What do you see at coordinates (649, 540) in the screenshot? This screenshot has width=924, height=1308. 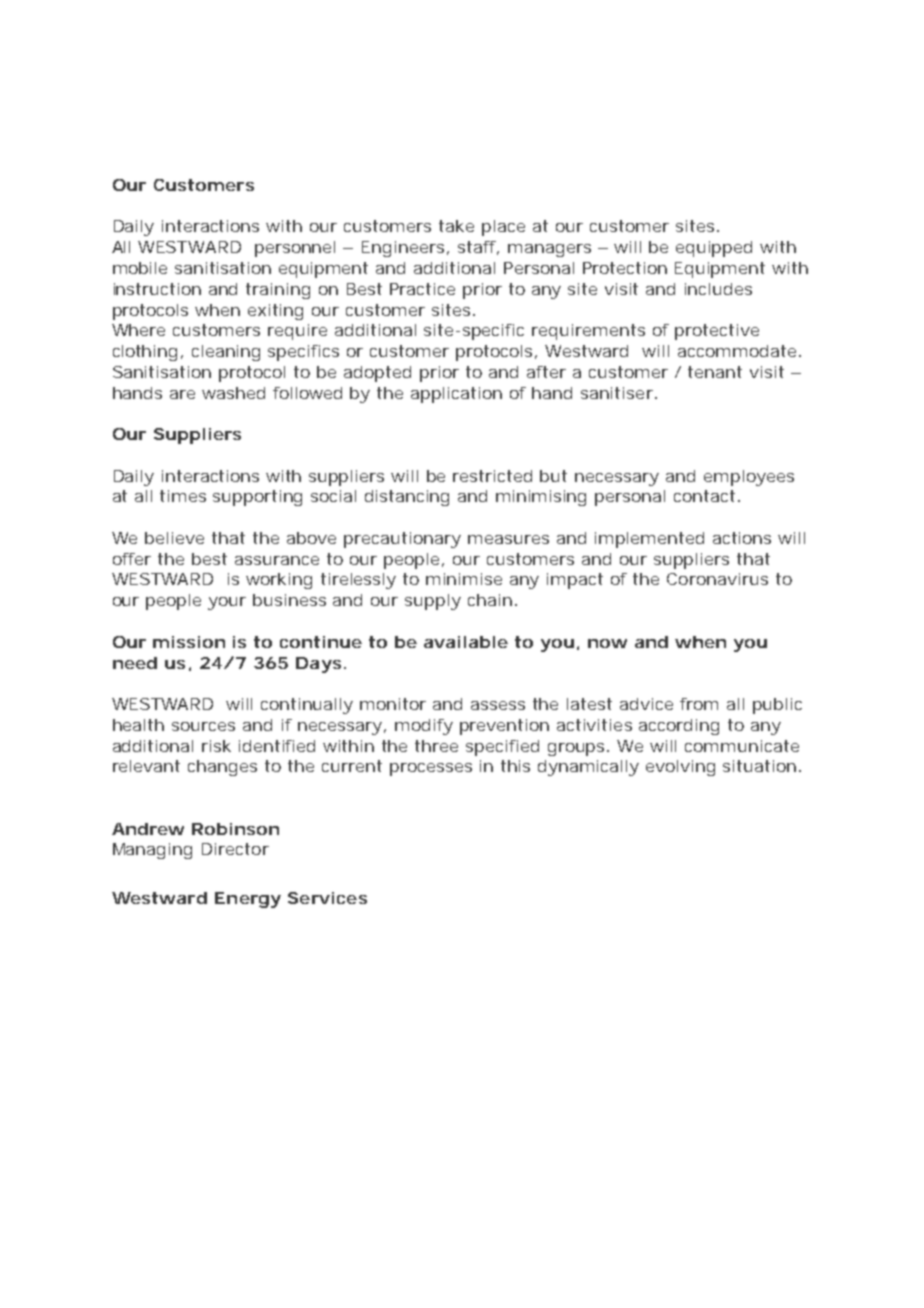 I see `implemented` at bounding box center [649, 540].
